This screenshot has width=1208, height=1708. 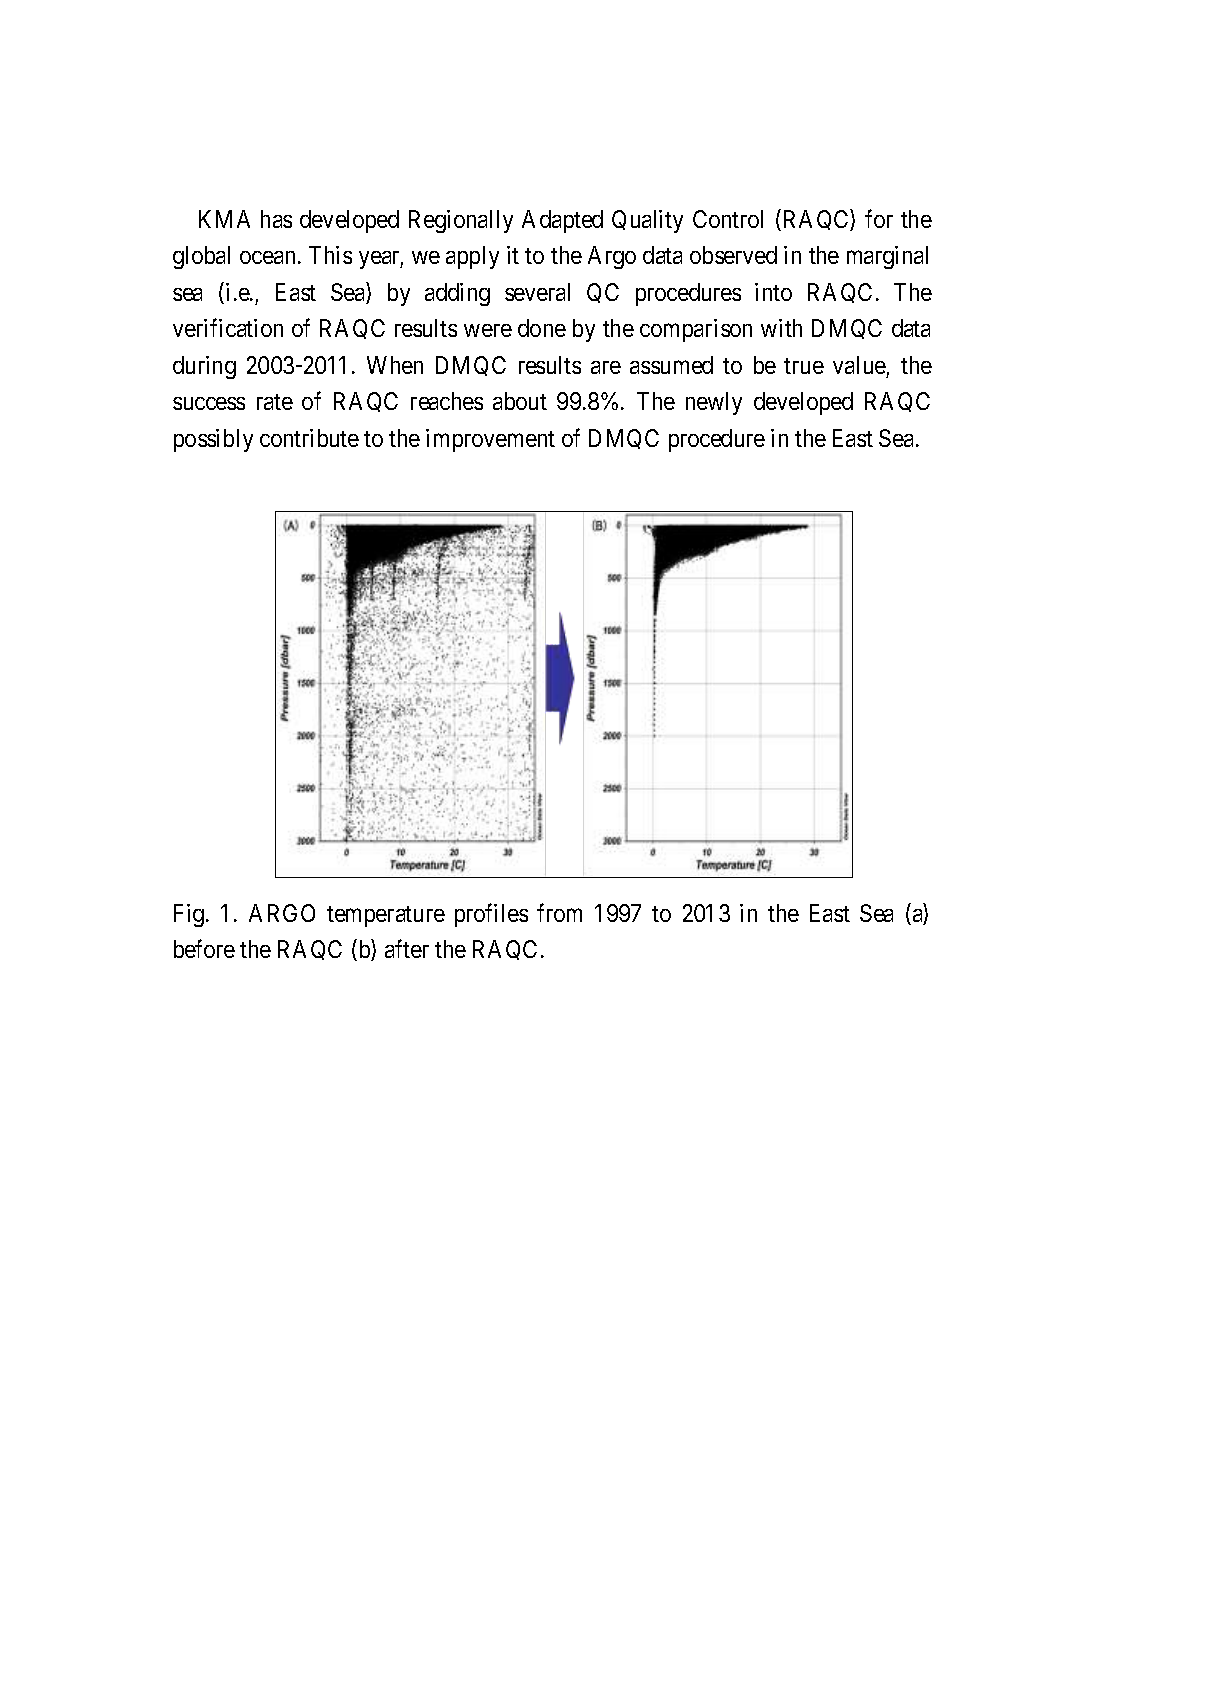 What do you see at coordinates (490, 440) in the screenshot?
I see `improvement` at bounding box center [490, 440].
